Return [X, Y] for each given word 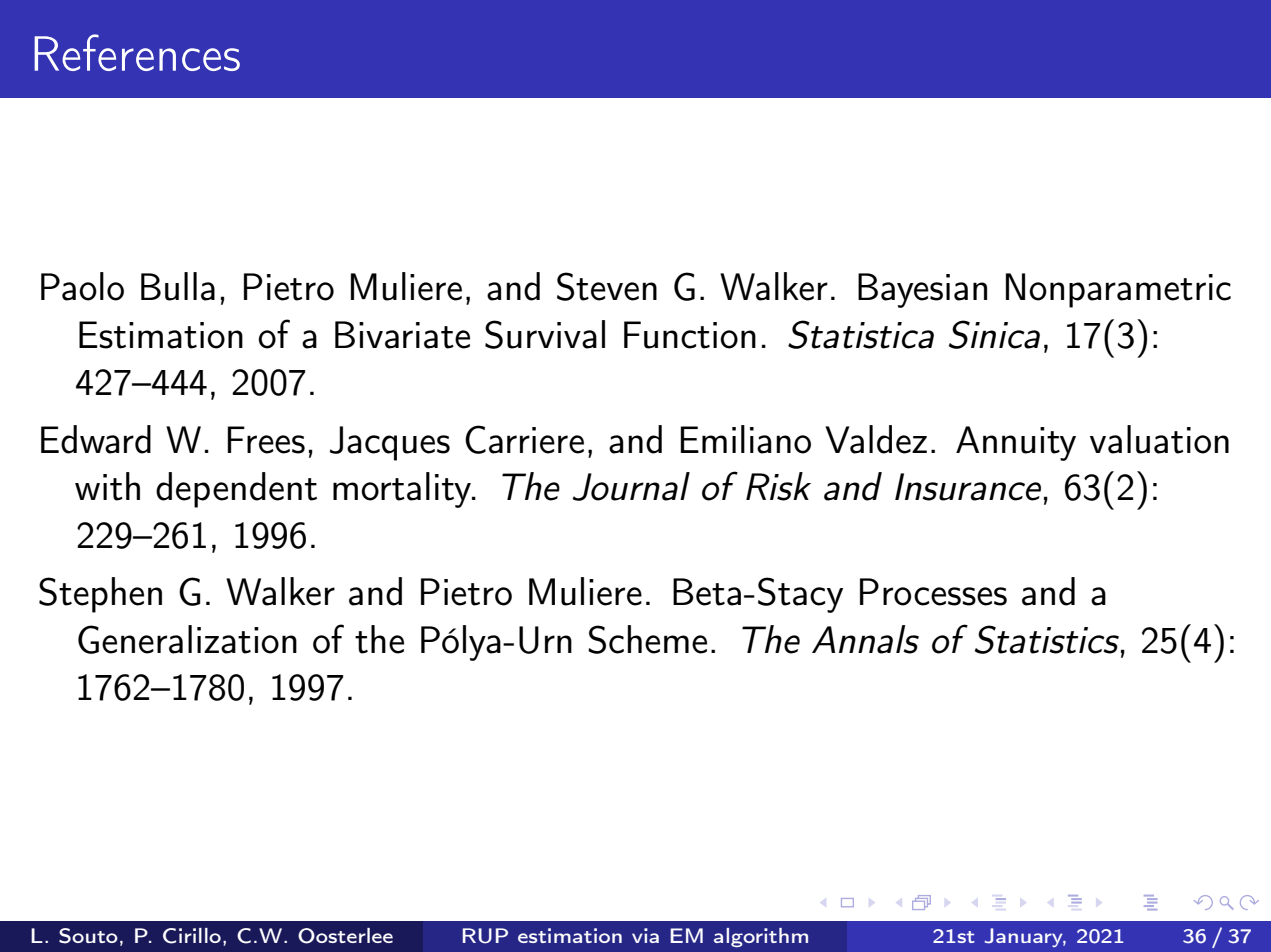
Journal [631, 486]
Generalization [187, 639]
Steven [607, 286]
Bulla [178, 286]
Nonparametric [1118, 290]
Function [690, 335]
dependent [236, 490]
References [137, 52]
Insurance [968, 487]
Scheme [647, 639]
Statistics [1047, 639]
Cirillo [192, 936]
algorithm [761, 937]
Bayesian [922, 290]
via [645, 935]
